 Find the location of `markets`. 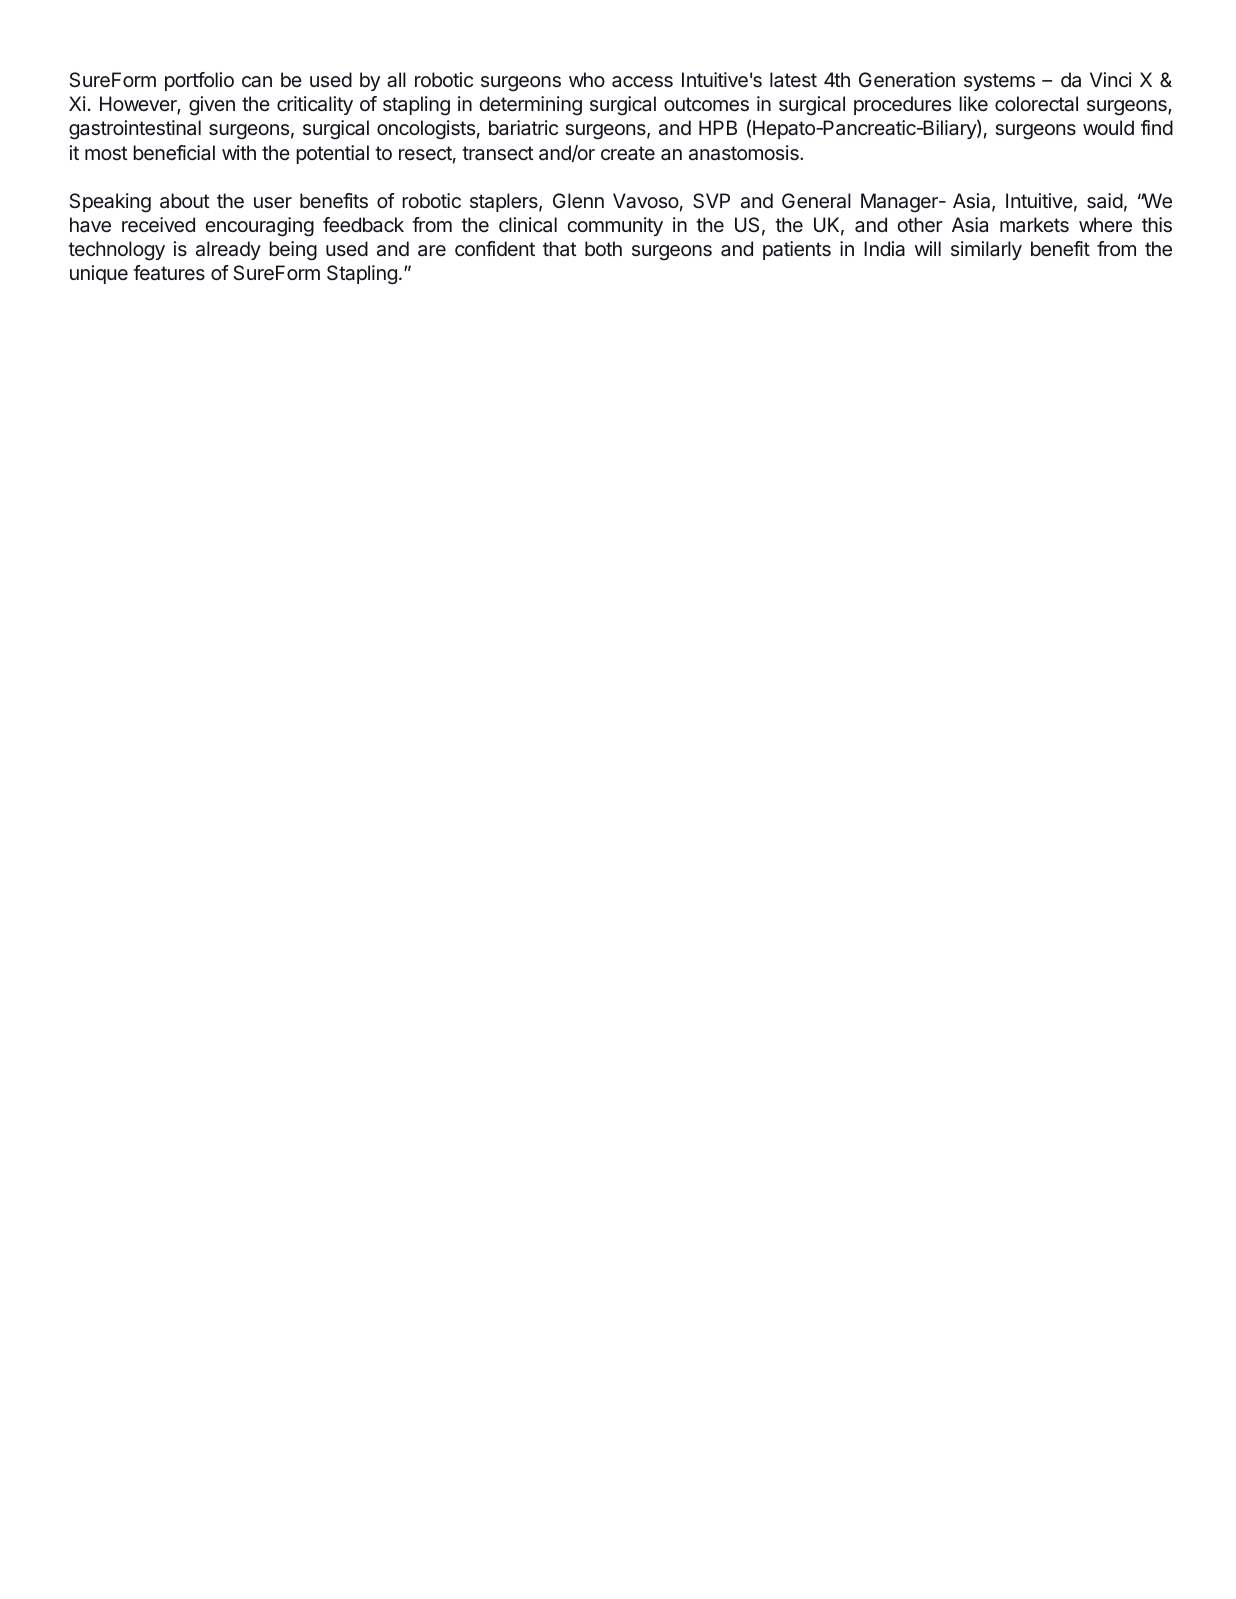

markets is located at coordinates (1034, 224).
